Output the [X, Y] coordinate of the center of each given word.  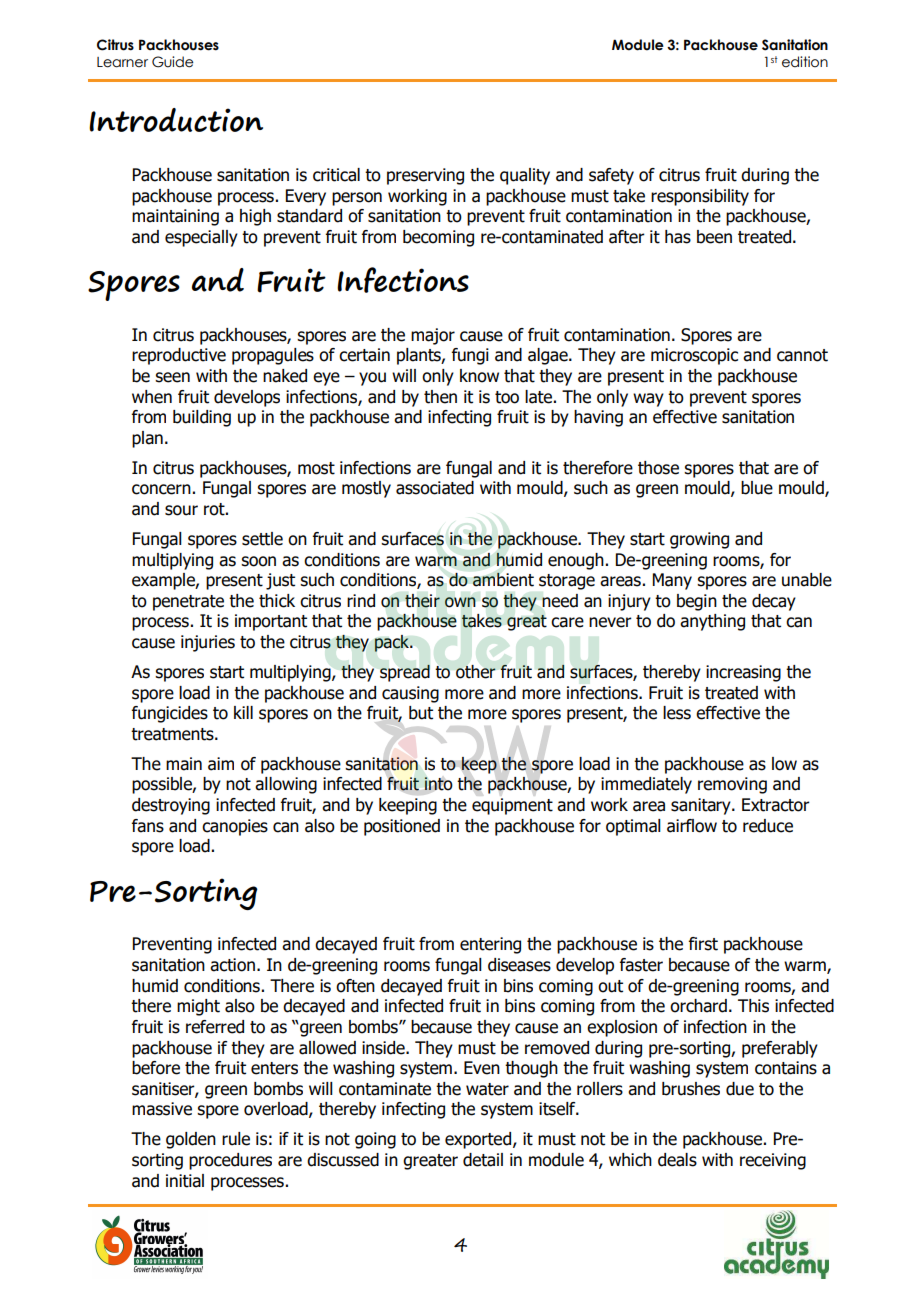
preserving [425, 176]
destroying [171, 806]
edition [805, 62]
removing [732, 785]
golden [191, 1140]
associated [435, 488]
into [438, 784]
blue [757, 488]
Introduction [176, 120]
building [202, 418]
